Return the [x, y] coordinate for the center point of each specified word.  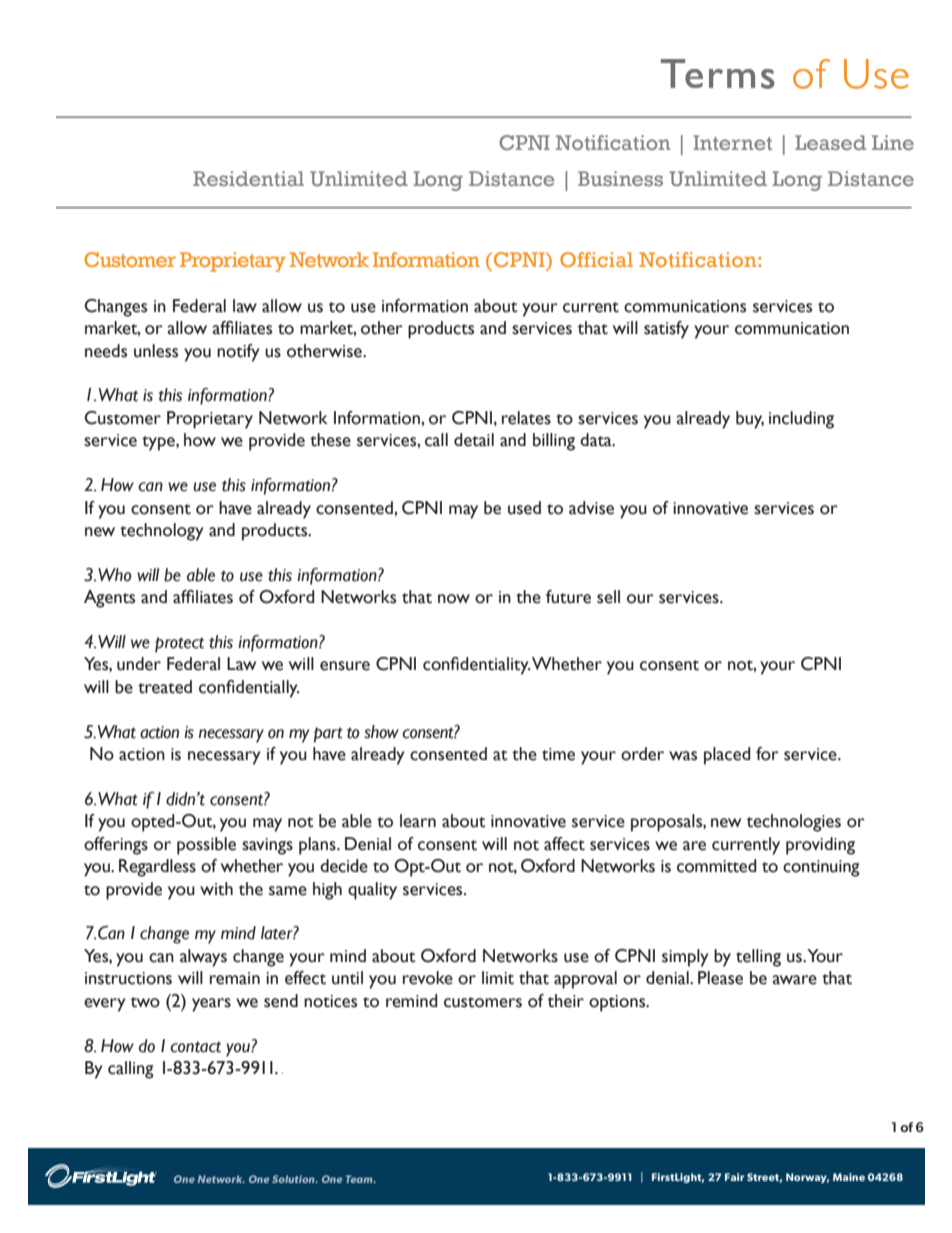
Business [620, 178]
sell [608, 597]
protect [179, 645]
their [566, 1001]
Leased [830, 142]
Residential [248, 178]
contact [195, 1047]
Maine [849, 1177]
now [454, 599]
